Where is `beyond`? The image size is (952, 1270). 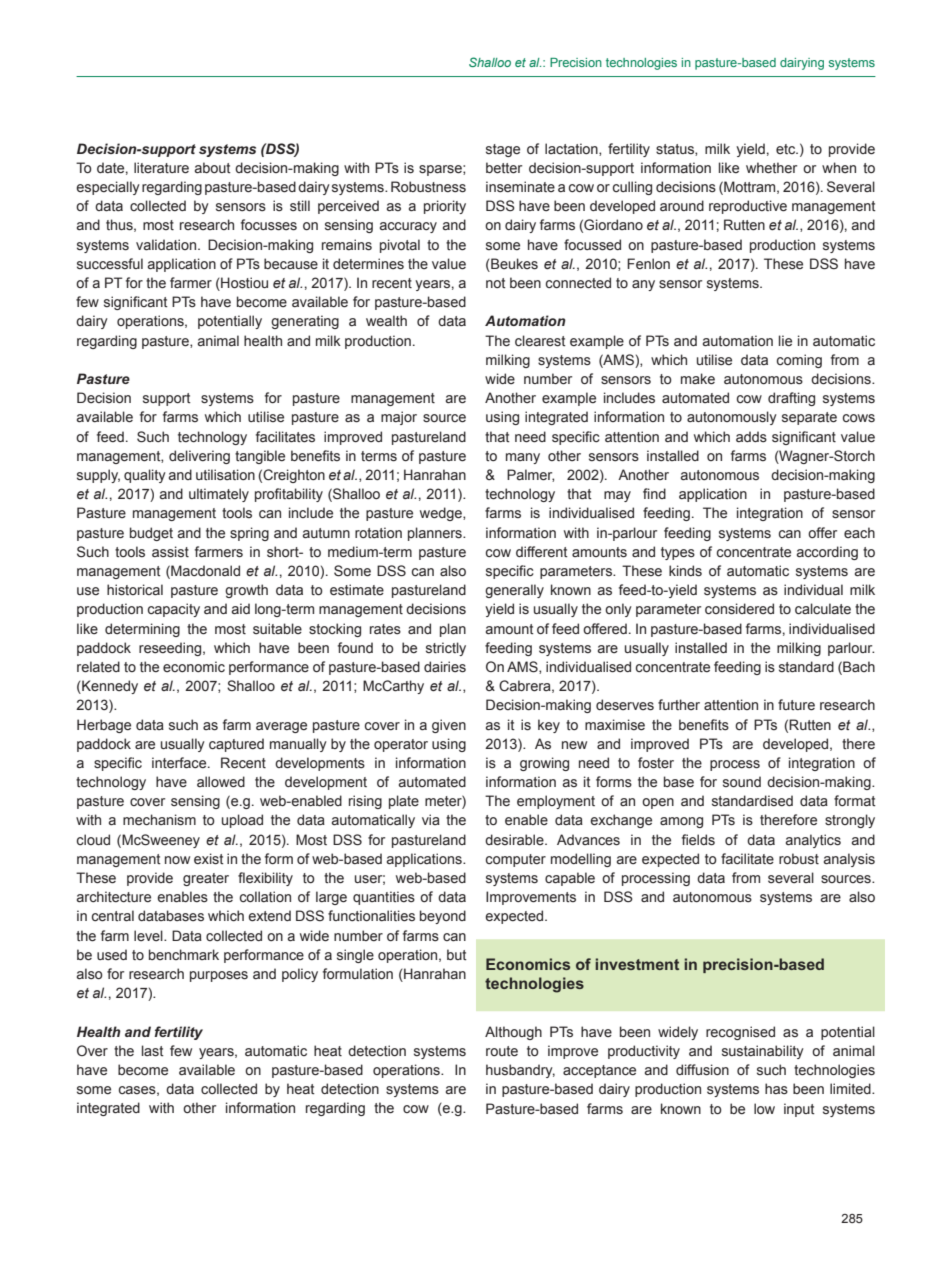 beyond is located at coordinates (443, 917).
